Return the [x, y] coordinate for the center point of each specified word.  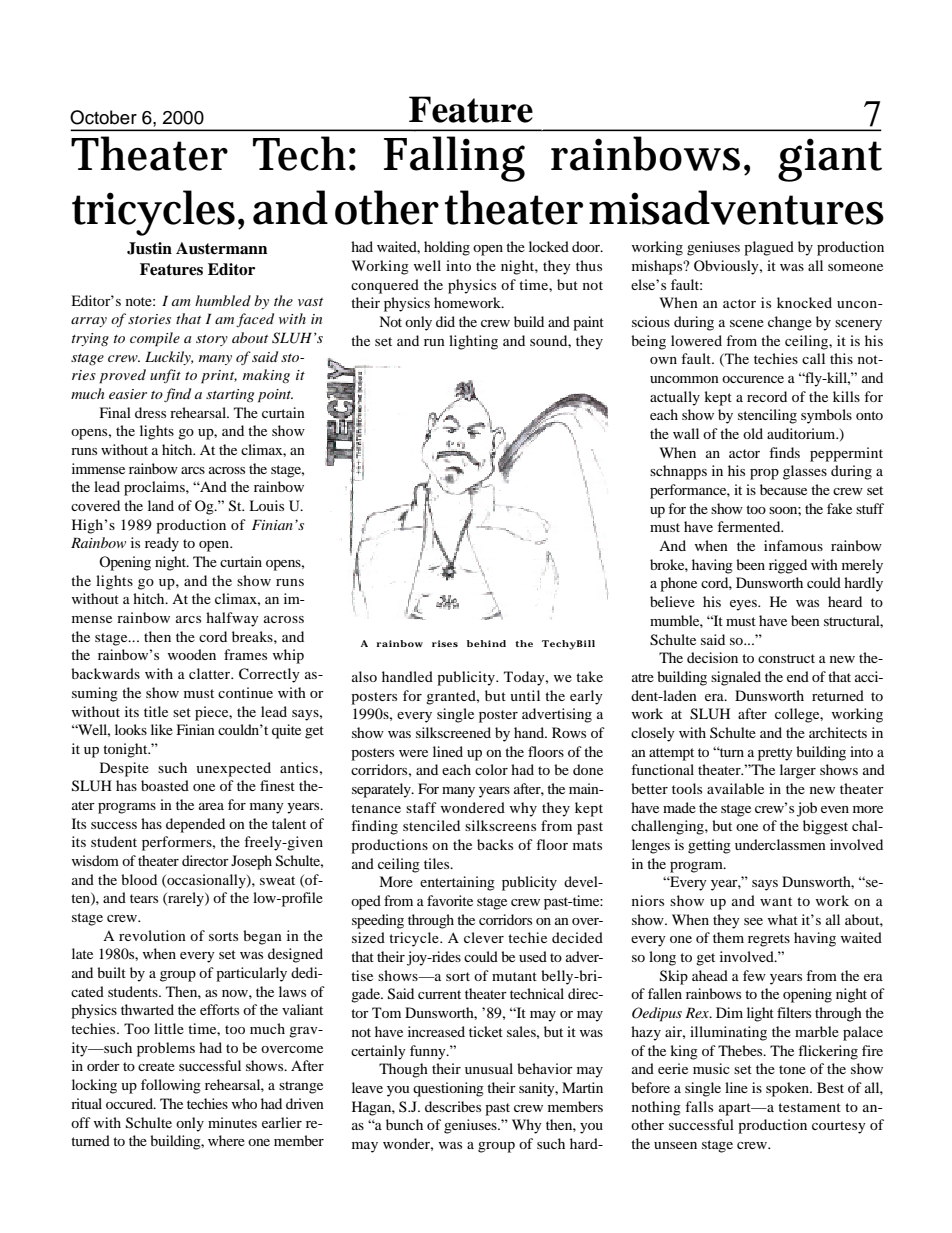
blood [139, 879]
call [813, 358]
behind [486, 643]
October [103, 117]
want [776, 901]
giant [830, 160]
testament [809, 1107]
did [445, 321]
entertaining [457, 883]
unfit [165, 376]
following [171, 1086]
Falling [454, 159]
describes [453, 1106]
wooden [192, 654]
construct [786, 658]
